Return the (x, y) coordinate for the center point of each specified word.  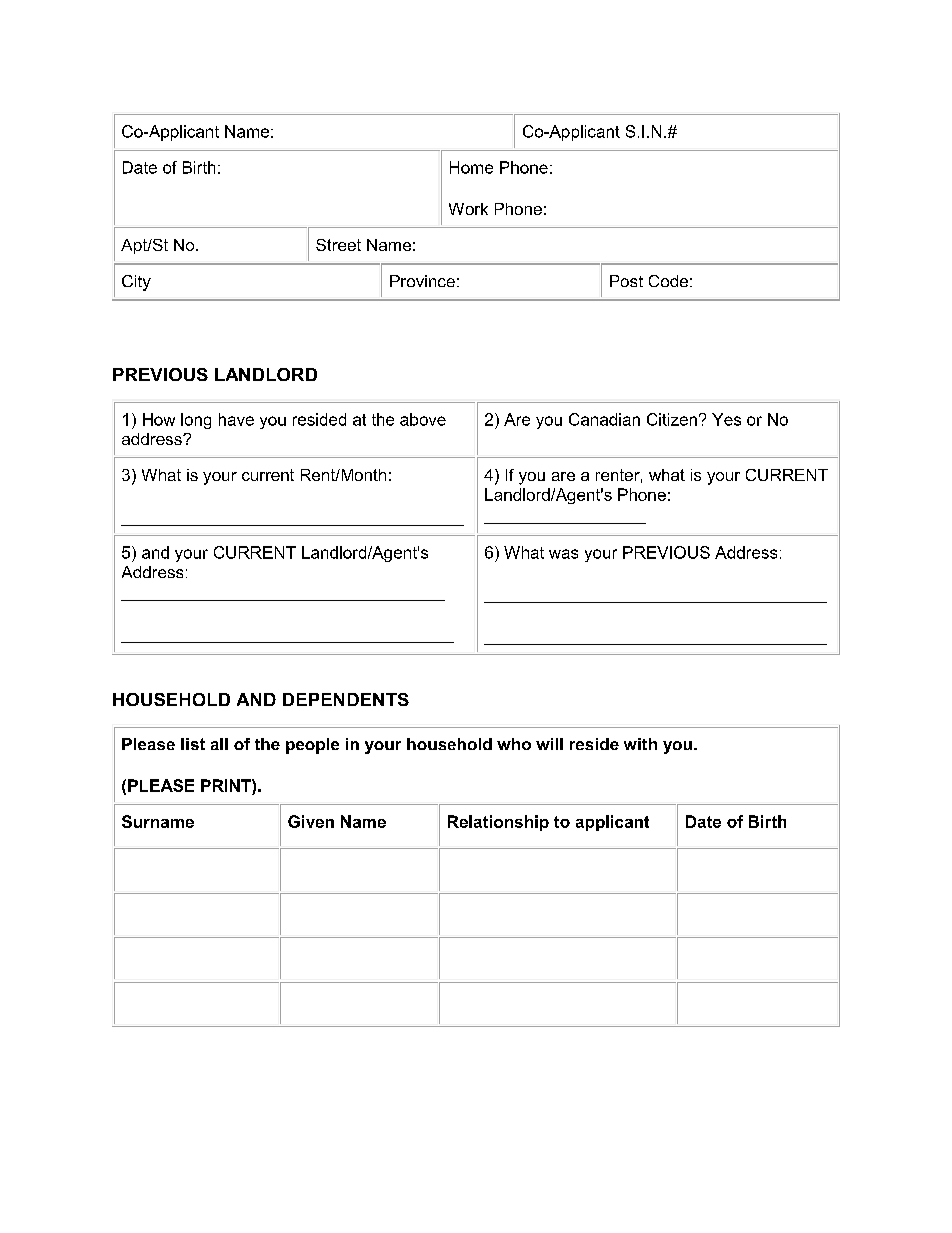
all (219, 744)
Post (626, 281)
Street (338, 245)
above (423, 419)
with (640, 744)
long (196, 421)
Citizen (672, 419)
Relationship (498, 823)
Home (471, 167)
